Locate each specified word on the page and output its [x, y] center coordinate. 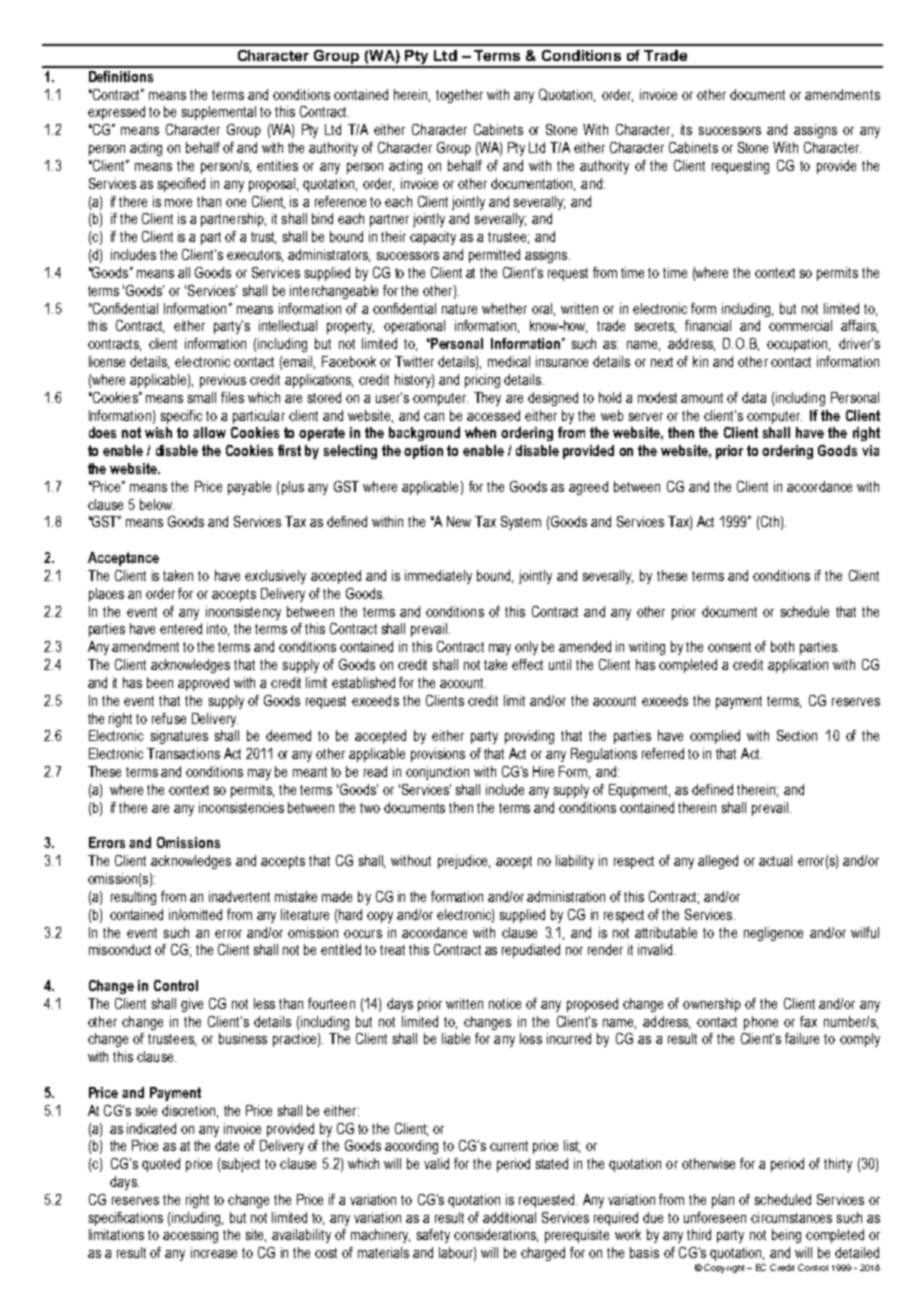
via [870, 450]
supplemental [219, 113]
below [157, 504]
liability [575, 862]
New [459, 521]
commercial [800, 325]
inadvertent [239, 896]
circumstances [791, 1217]
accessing [190, 1236]
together [459, 96]
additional [509, 1217]
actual [775, 860]
